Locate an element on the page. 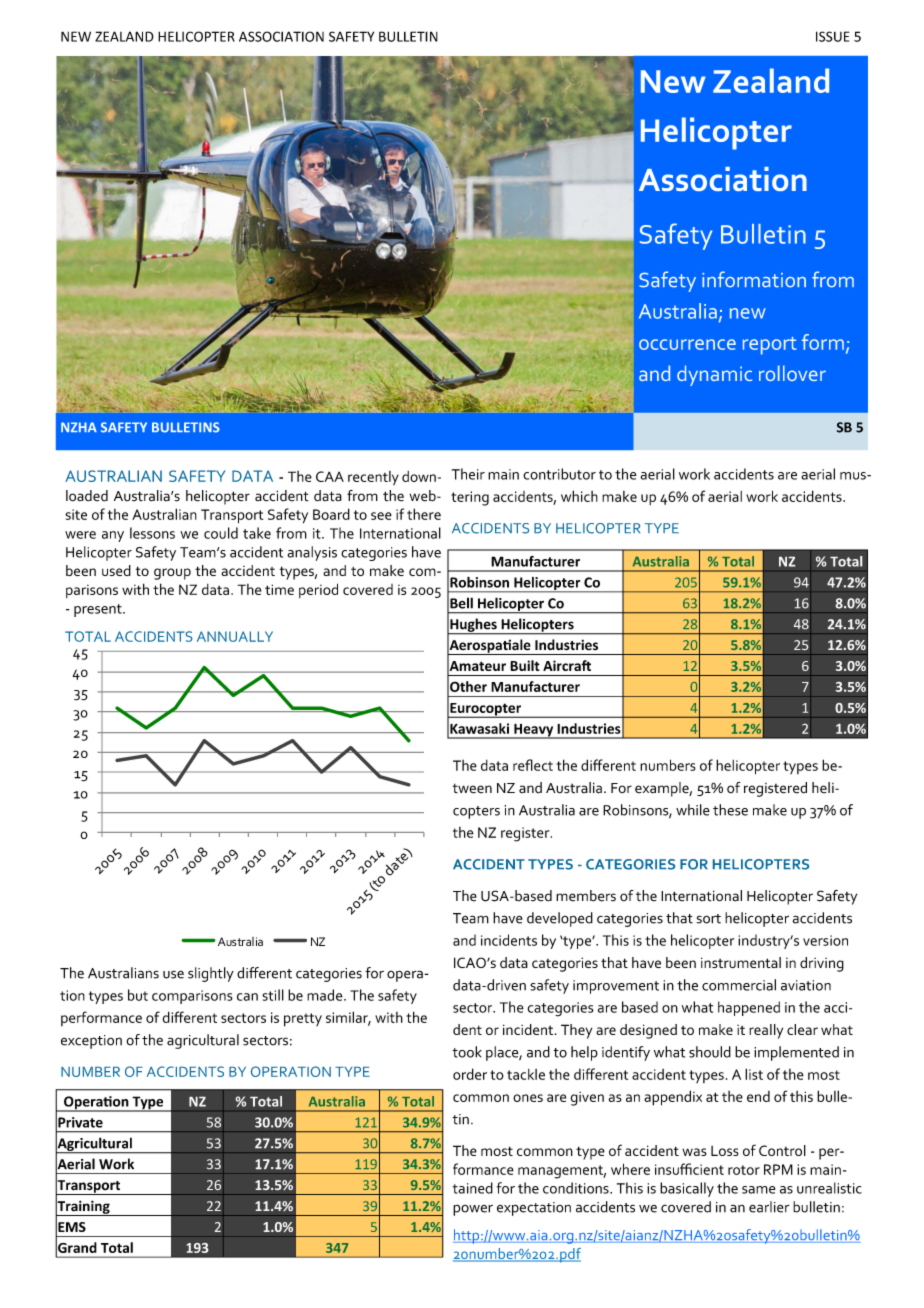 The height and width of the image is (1308, 924). power is located at coordinates (473, 1210).
